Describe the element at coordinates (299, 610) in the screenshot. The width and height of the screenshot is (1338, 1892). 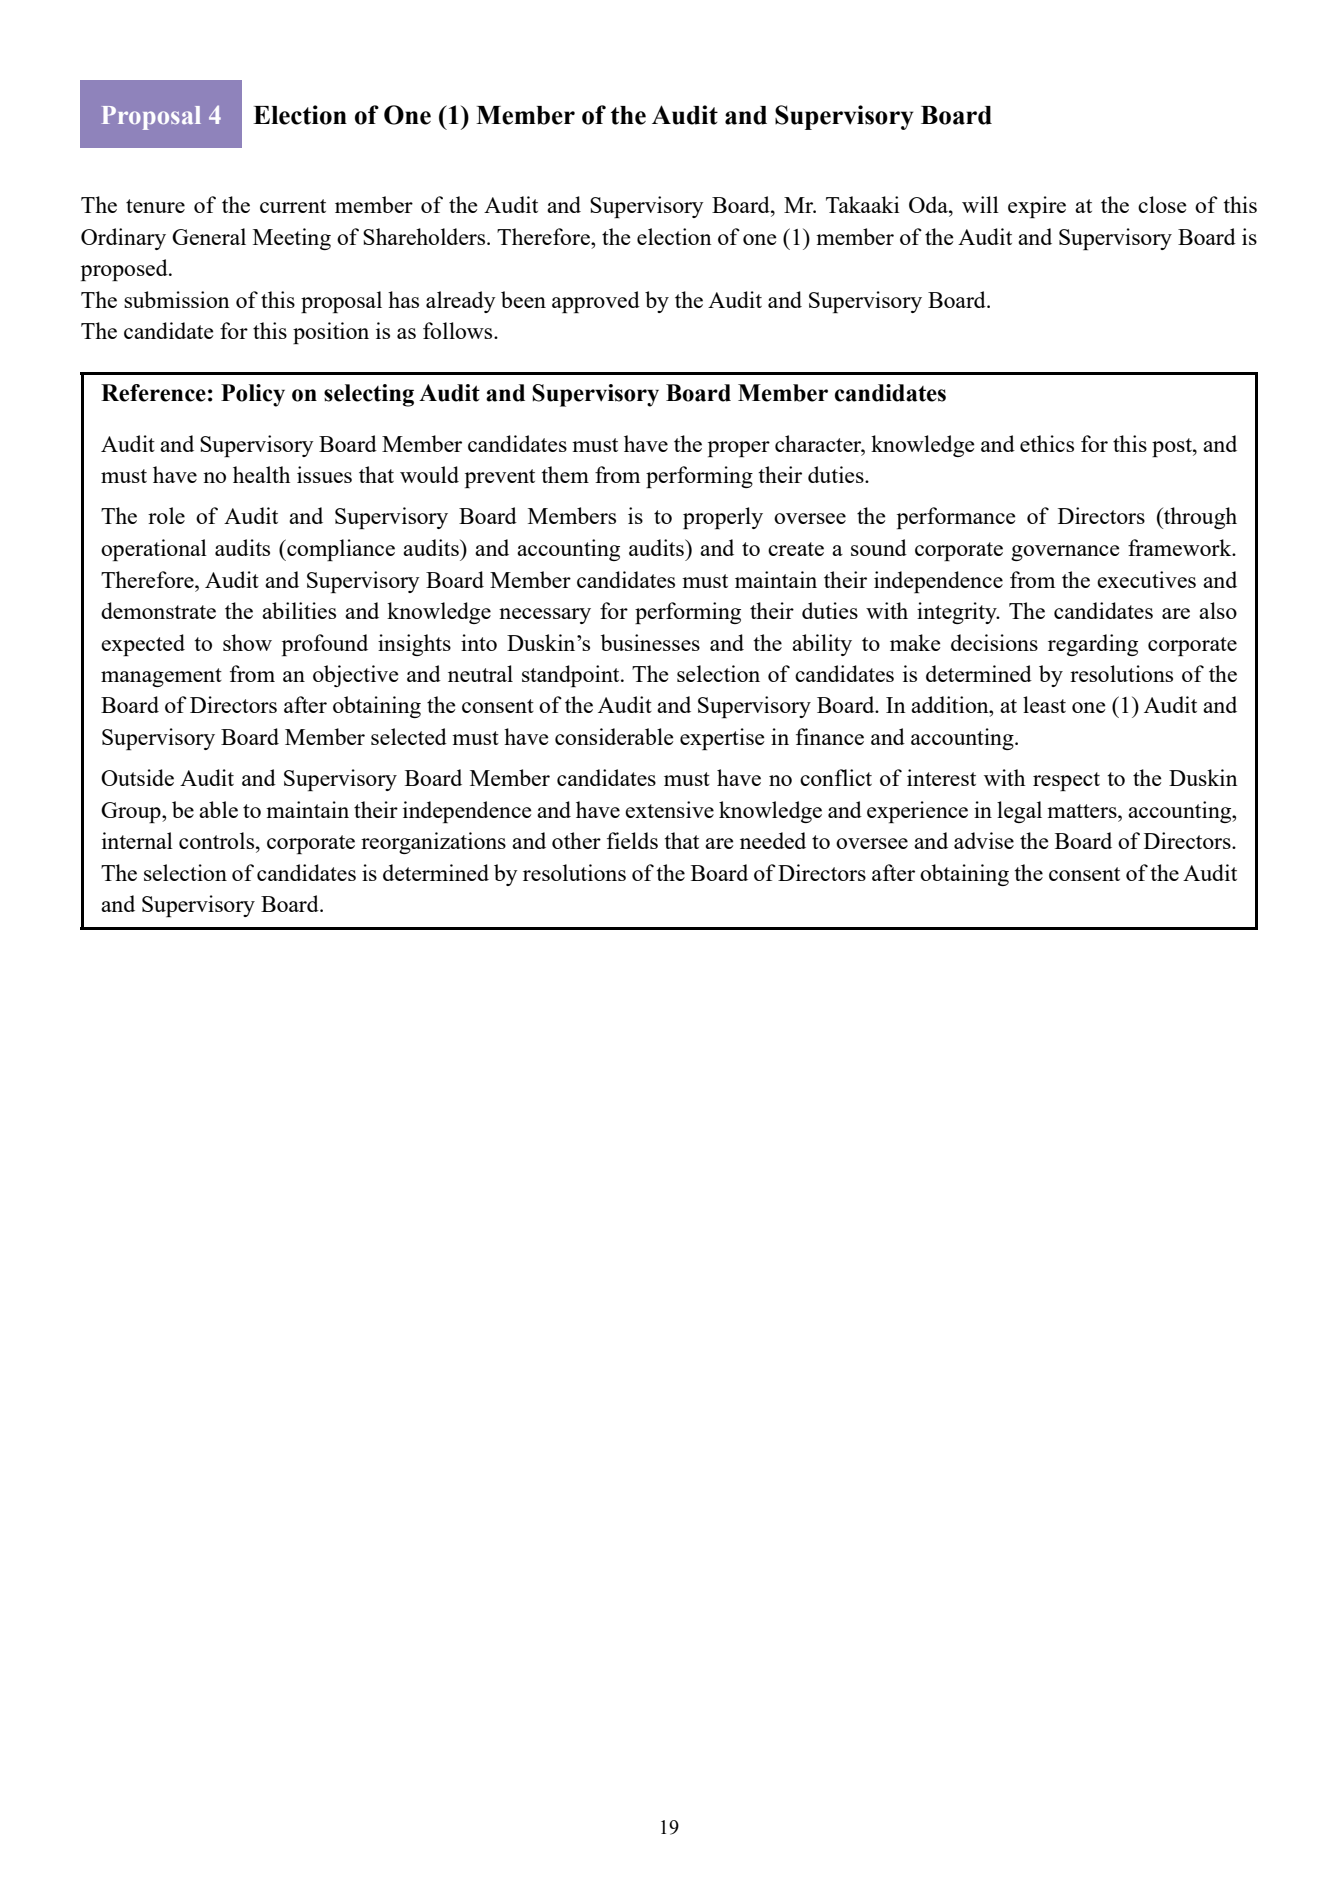
I see `abilities` at that location.
